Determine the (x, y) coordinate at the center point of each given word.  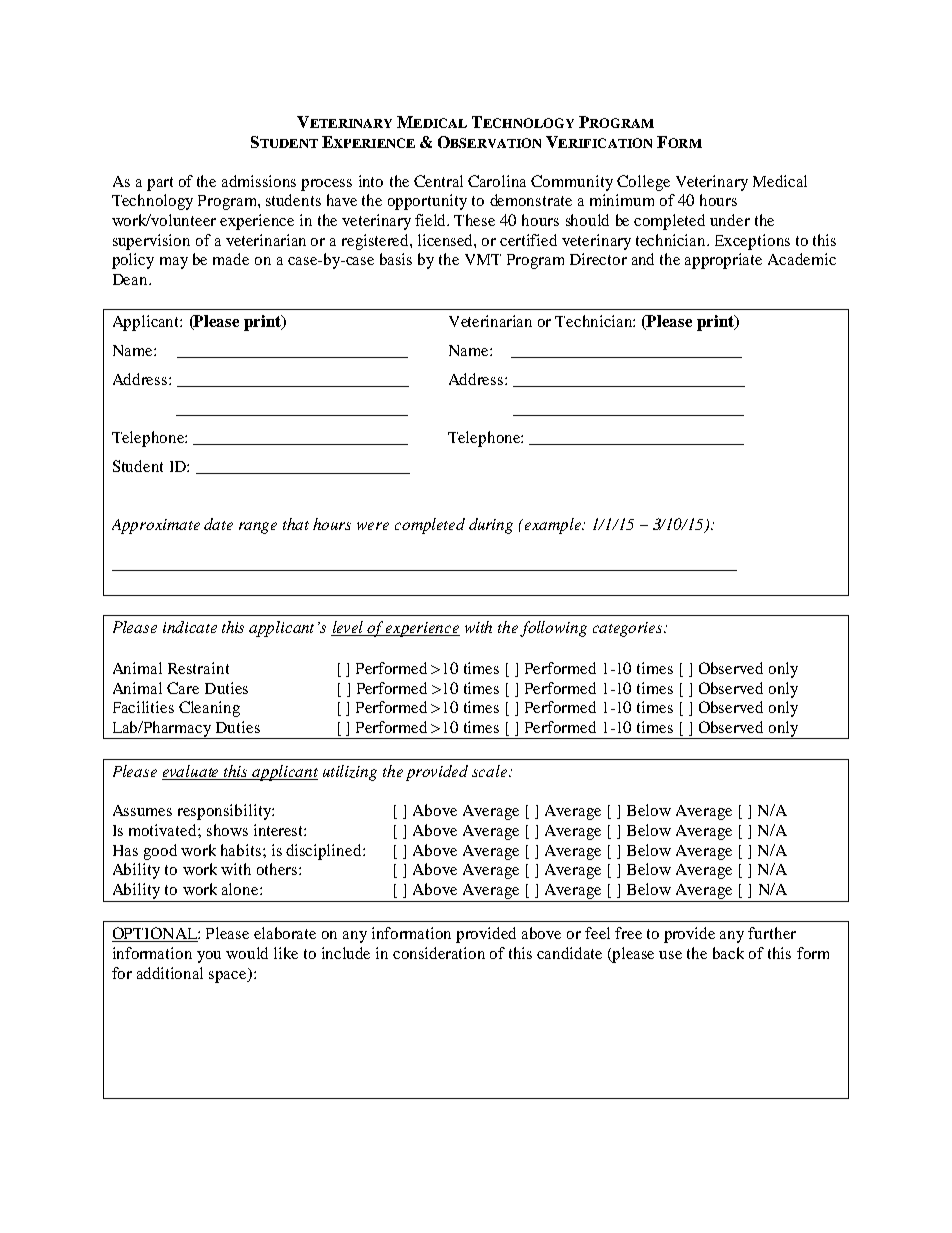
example (554, 526)
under (730, 220)
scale (491, 771)
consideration (439, 953)
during (491, 526)
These (474, 220)
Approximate (156, 526)
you (209, 957)
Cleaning (209, 709)
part (160, 184)
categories (629, 629)
